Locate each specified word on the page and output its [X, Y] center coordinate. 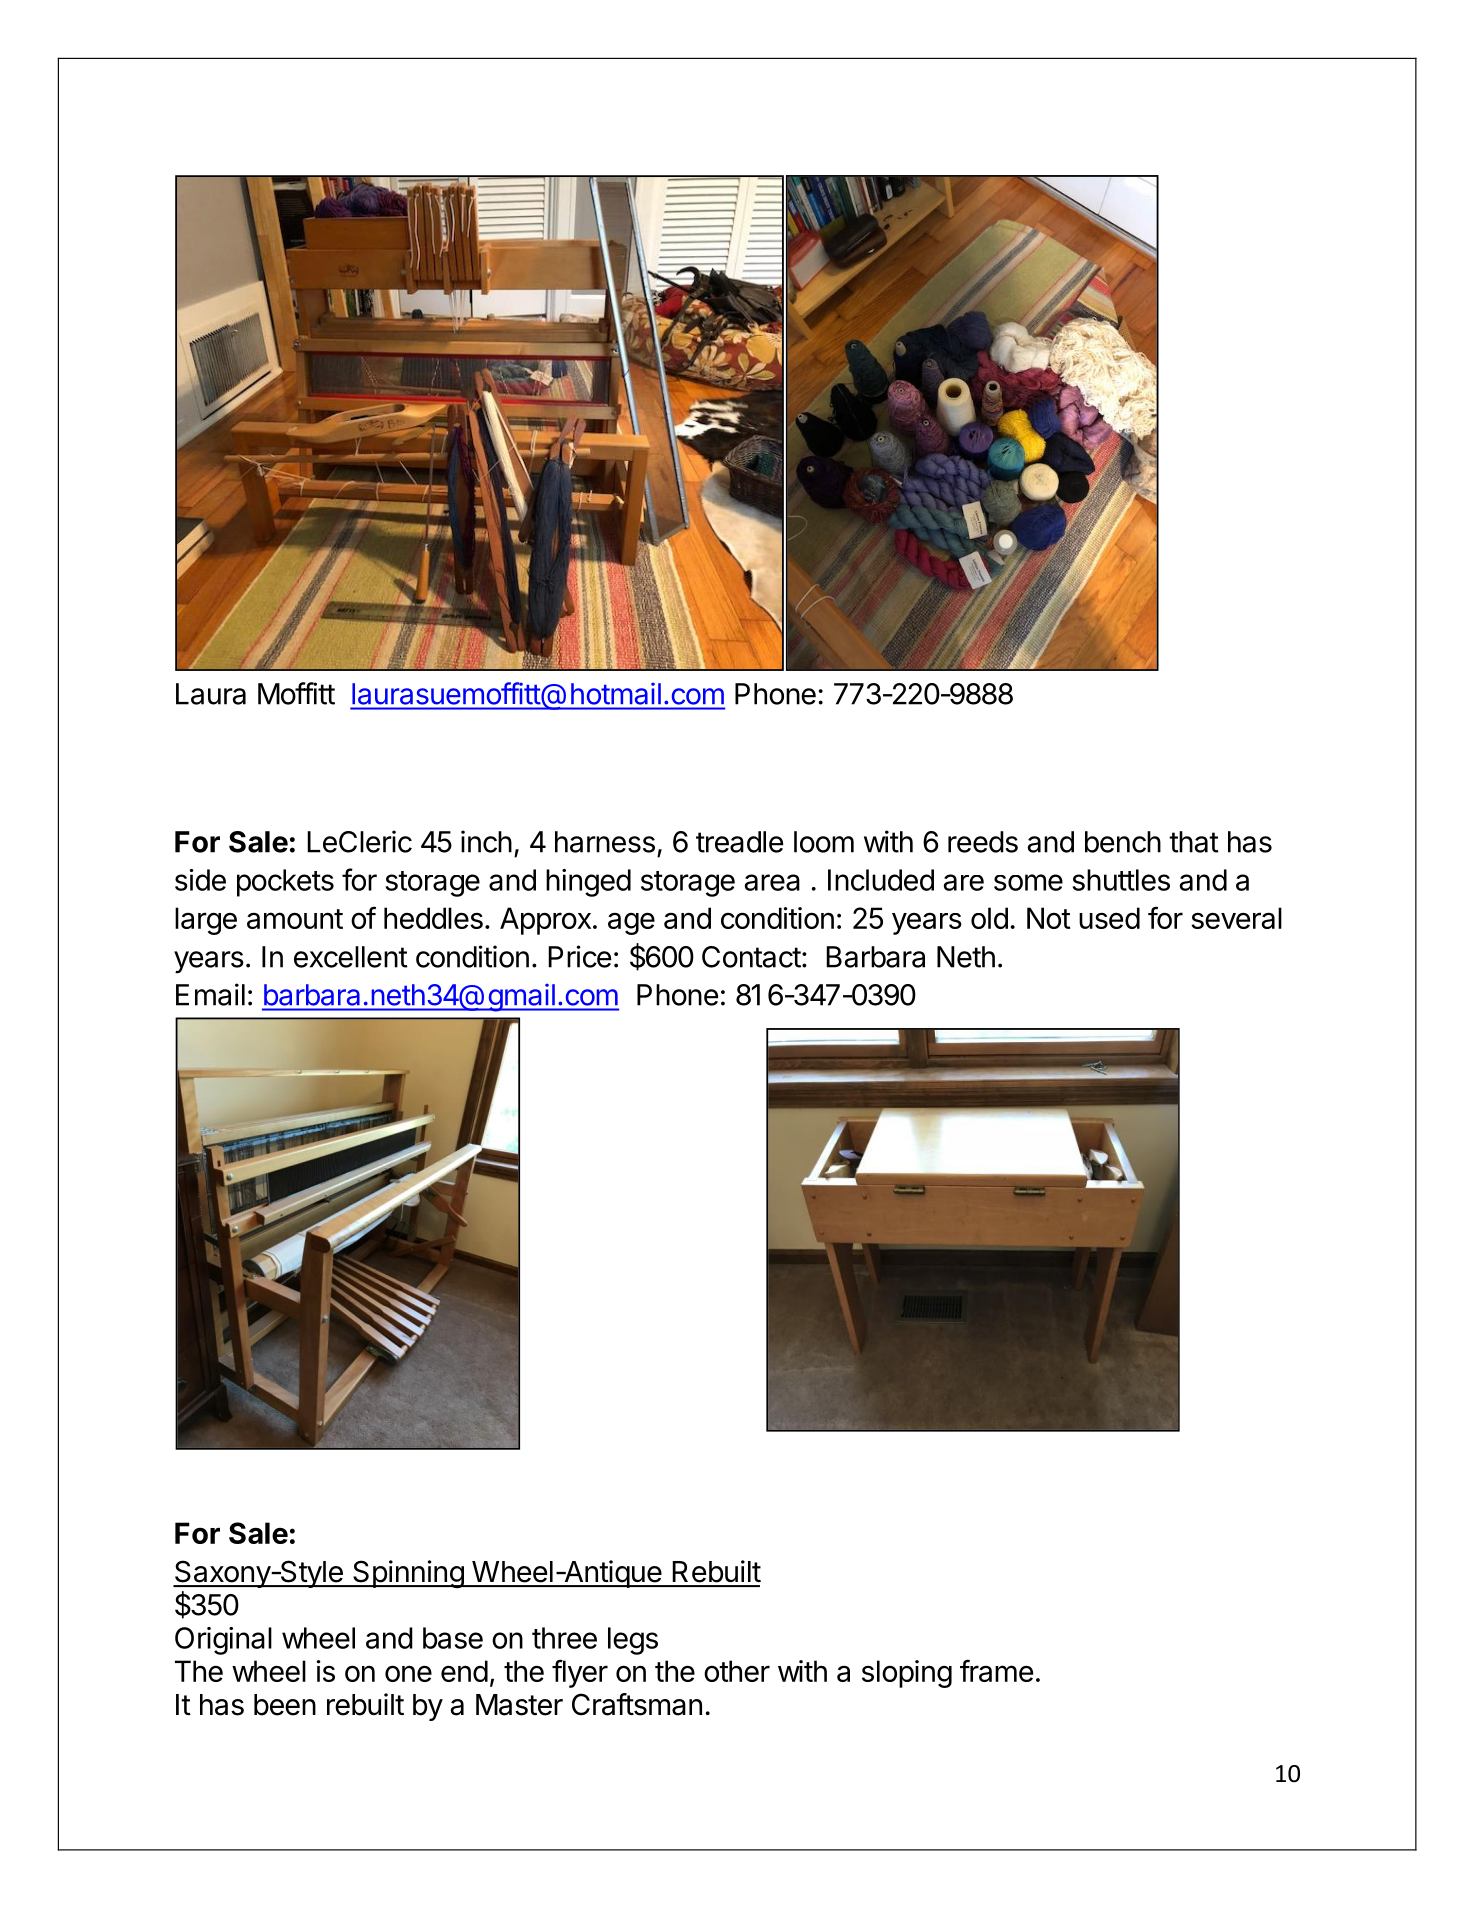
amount [295, 919]
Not [1049, 918]
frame [996, 1670]
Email [210, 994]
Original [223, 1641]
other [737, 1671]
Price [579, 956]
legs [633, 1641]
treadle [739, 842]
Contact [751, 957]
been [285, 1705]
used [1109, 918]
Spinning [408, 1574]
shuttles [1121, 880]
